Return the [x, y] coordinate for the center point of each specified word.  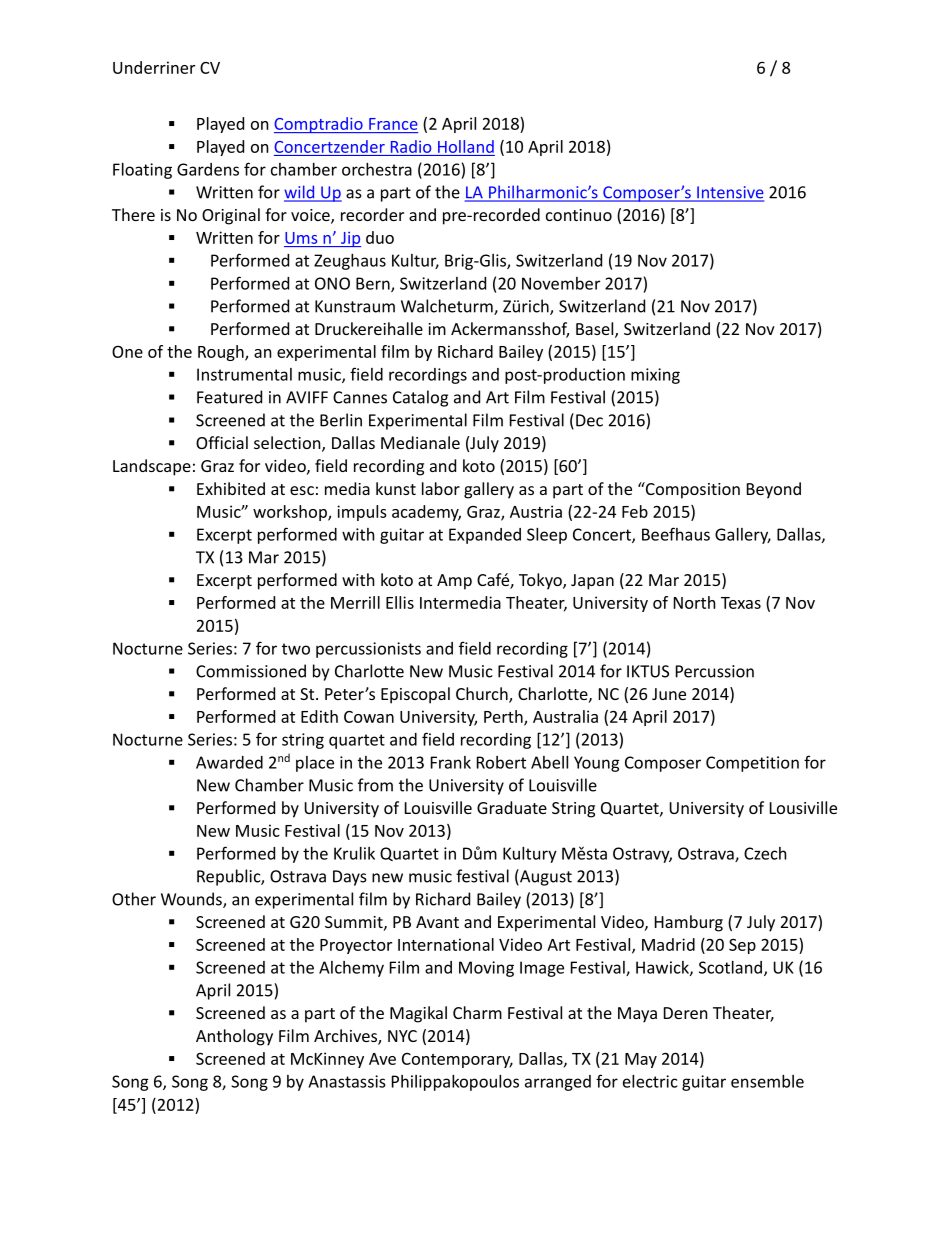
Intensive [729, 193]
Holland [466, 146]
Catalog [420, 398]
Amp [454, 582]
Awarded [229, 762]
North [695, 602]
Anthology [234, 1037]
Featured [229, 397]
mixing [655, 376]
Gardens [208, 169]
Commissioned [251, 671]
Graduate [512, 807]
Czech [765, 853]
